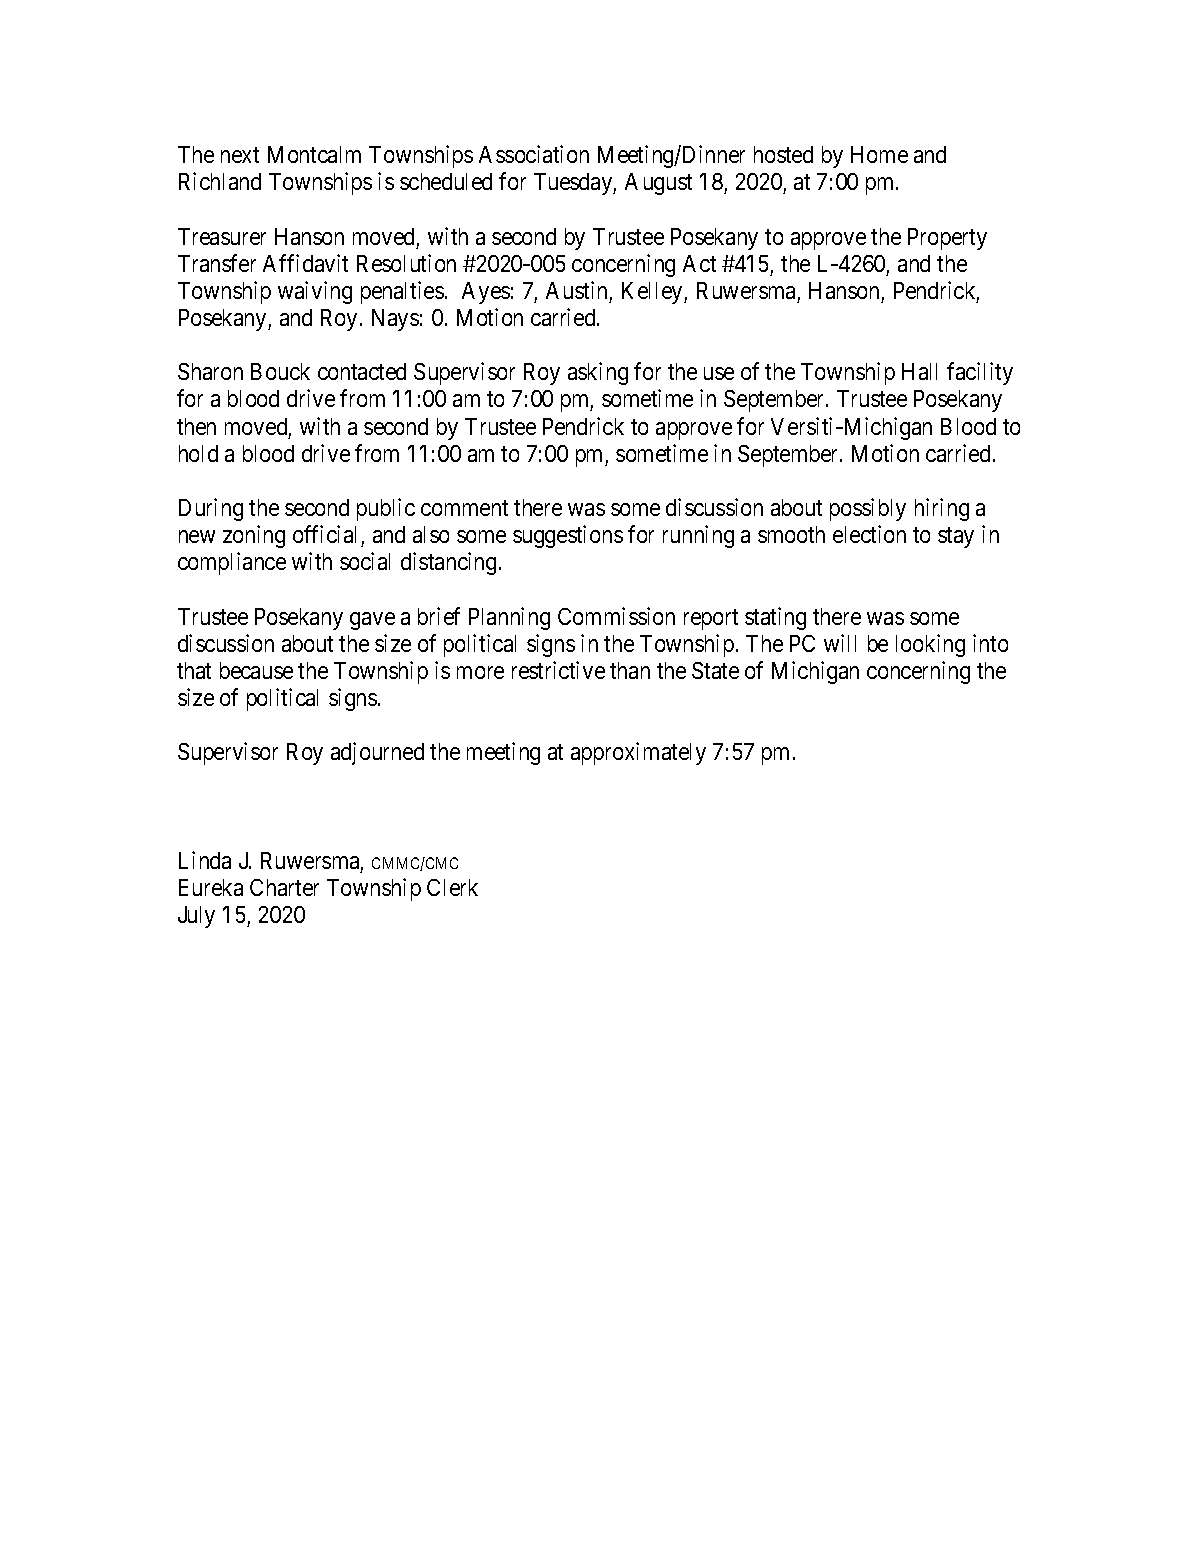 Image resolution: width=1204 pixels, height=1558 pixels. Describe the element at coordinates (658, 184) in the screenshot. I see `August` at that location.
